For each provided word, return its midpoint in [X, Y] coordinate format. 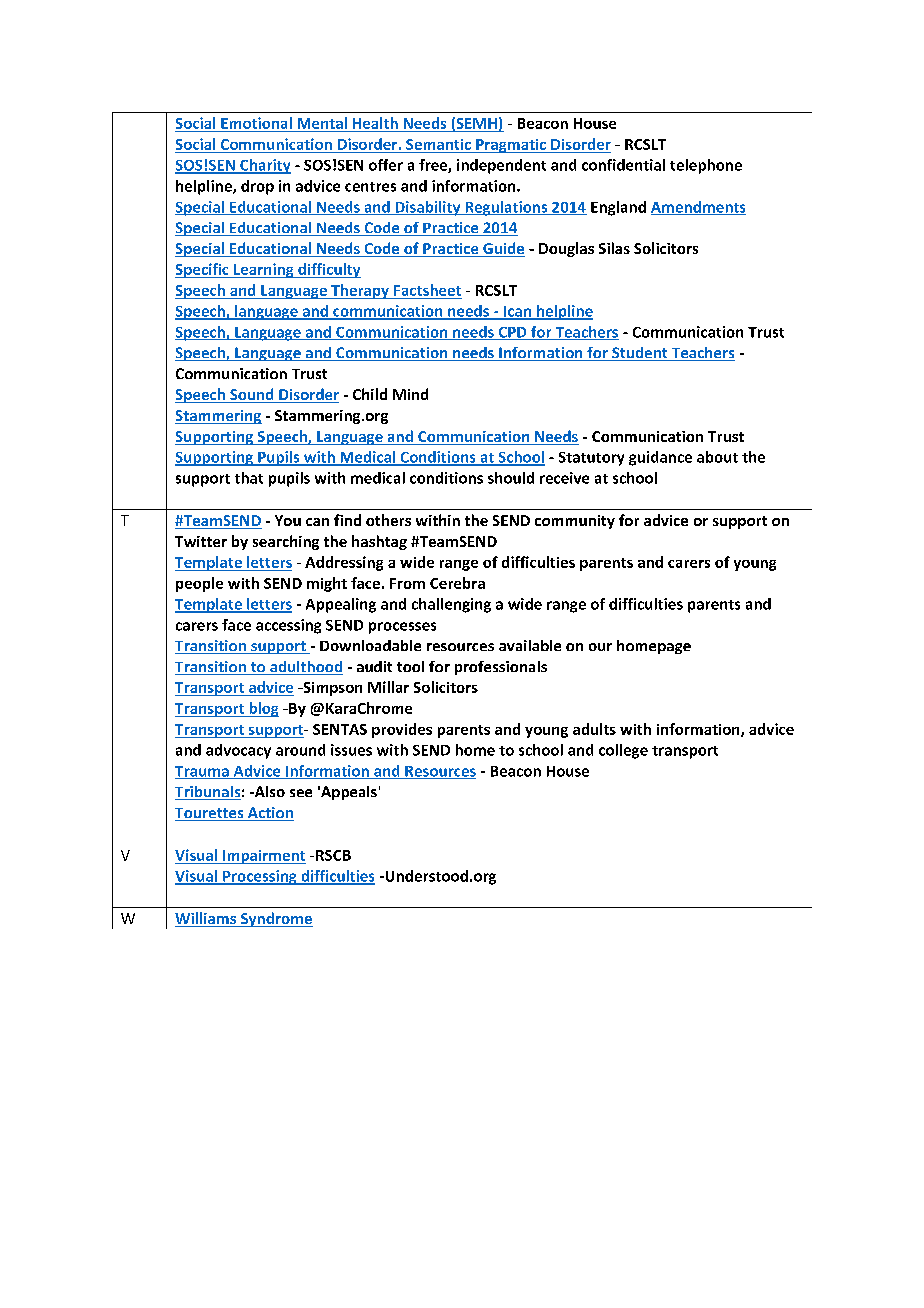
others [388, 520]
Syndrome [275, 919]
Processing [260, 877]
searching [286, 542]
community [575, 522]
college [623, 751]
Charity [264, 166]
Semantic [438, 144]
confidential [623, 165]
